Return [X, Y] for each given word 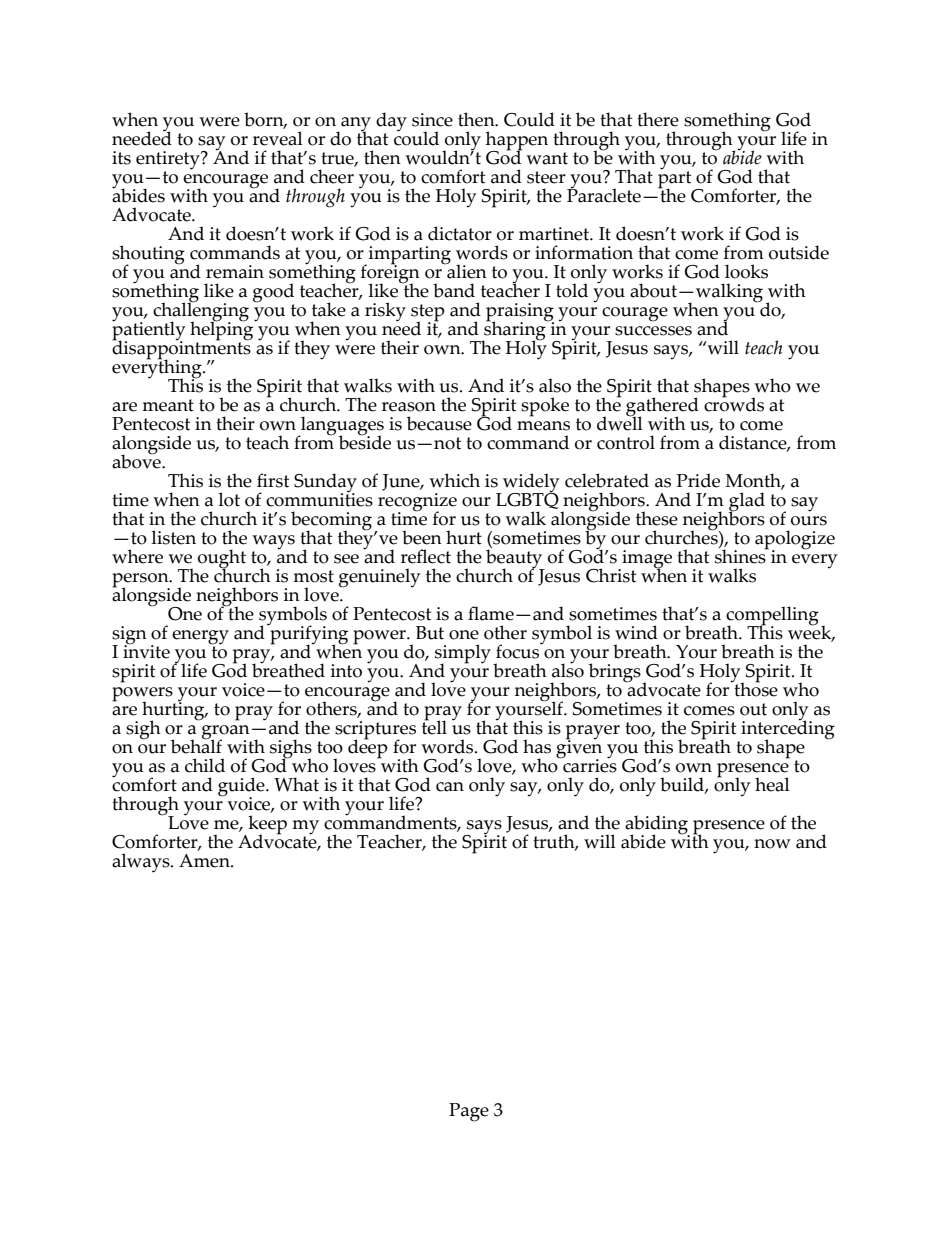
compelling [772, 616]
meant [168, 405]
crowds [734, 403]
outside [799, 252]
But [430, 633]
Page [469, 1112]
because [439, 423]
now [772, 844]
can [450, 787]
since [432, 120]
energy [200, 637]
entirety [169, 160]
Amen [205, 859]
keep [267, 825]
